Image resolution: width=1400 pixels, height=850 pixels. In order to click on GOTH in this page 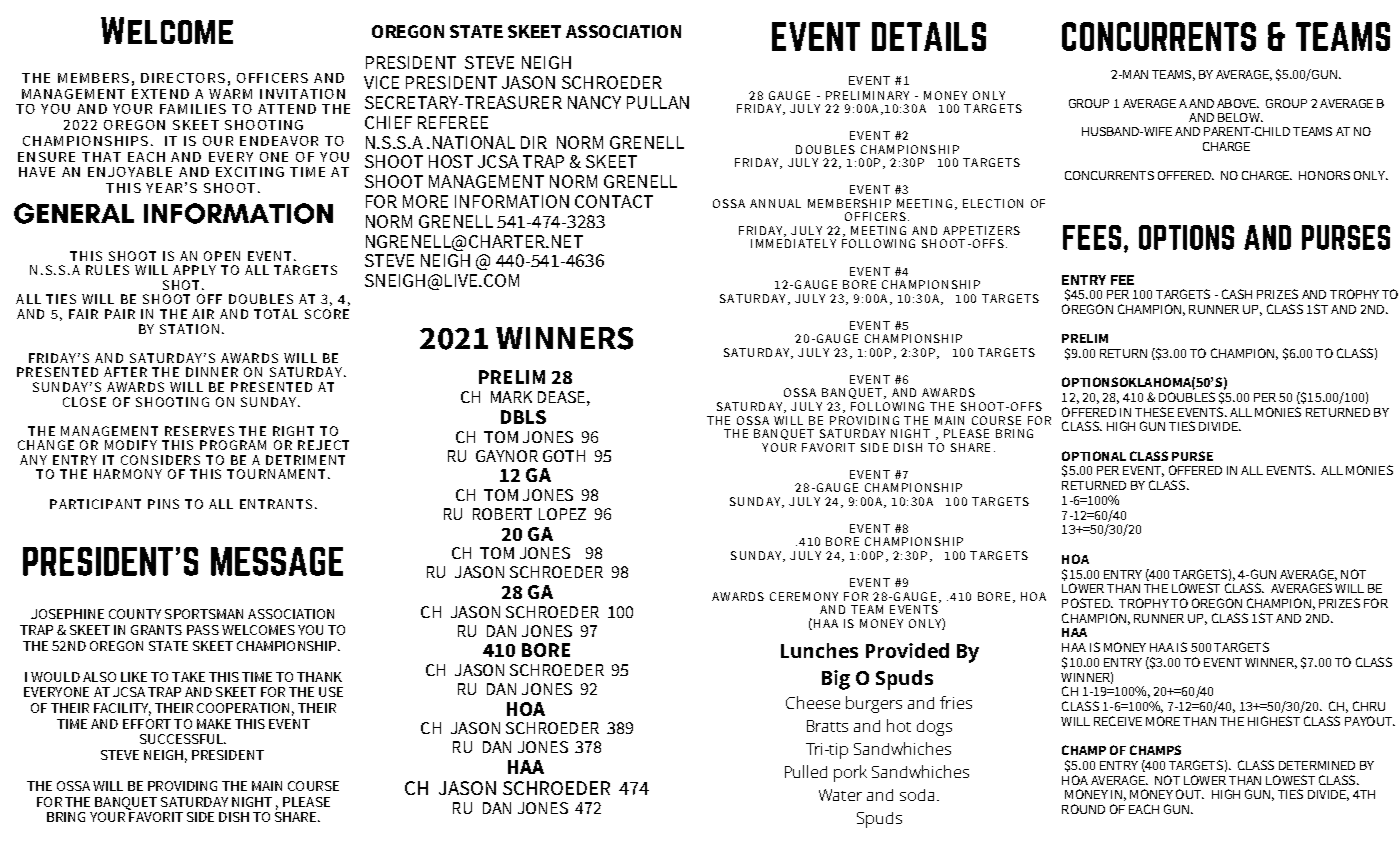, I will do `click(564, 456)`.
